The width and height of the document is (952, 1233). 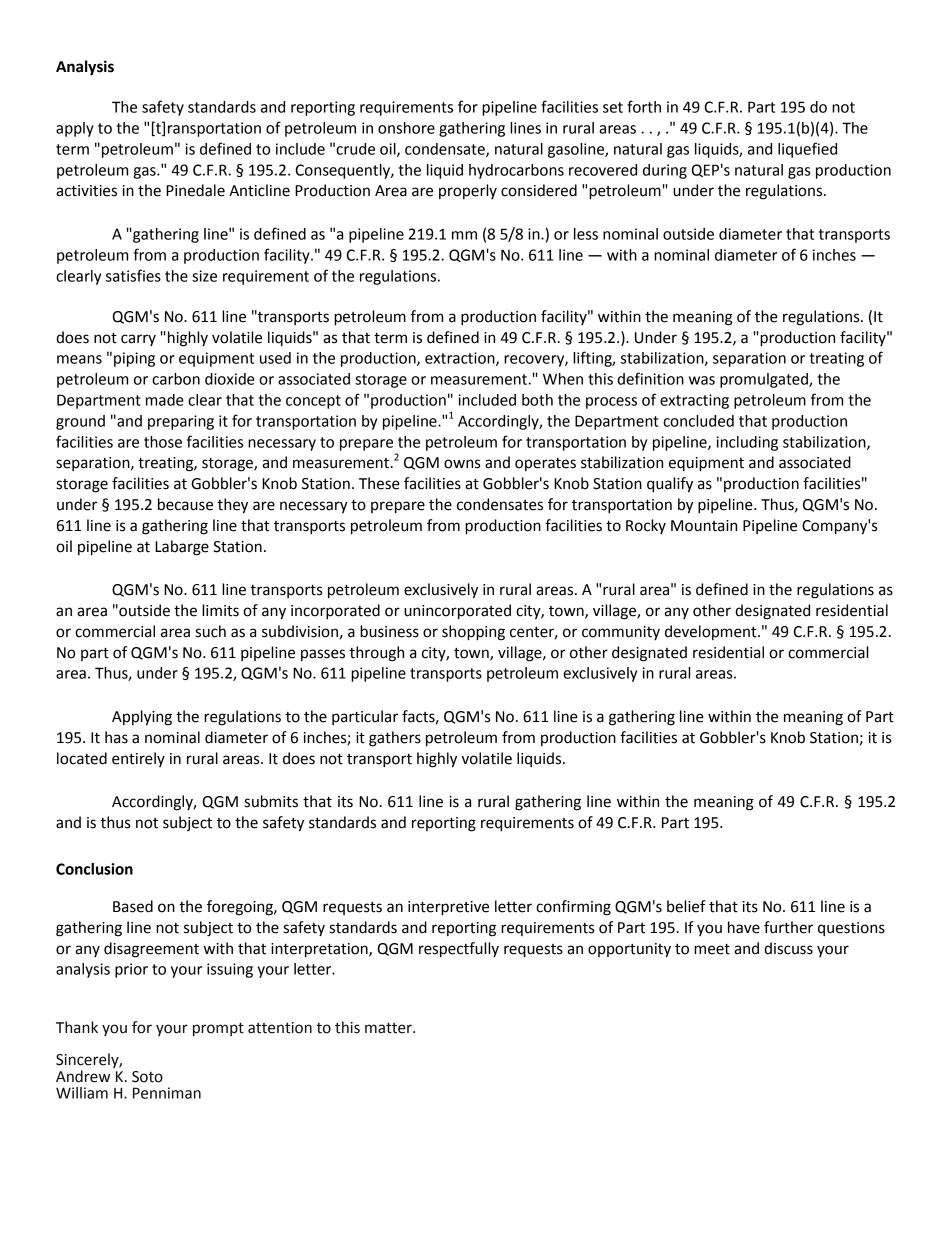 I want to click on limits, so click(x=220, y=610).
